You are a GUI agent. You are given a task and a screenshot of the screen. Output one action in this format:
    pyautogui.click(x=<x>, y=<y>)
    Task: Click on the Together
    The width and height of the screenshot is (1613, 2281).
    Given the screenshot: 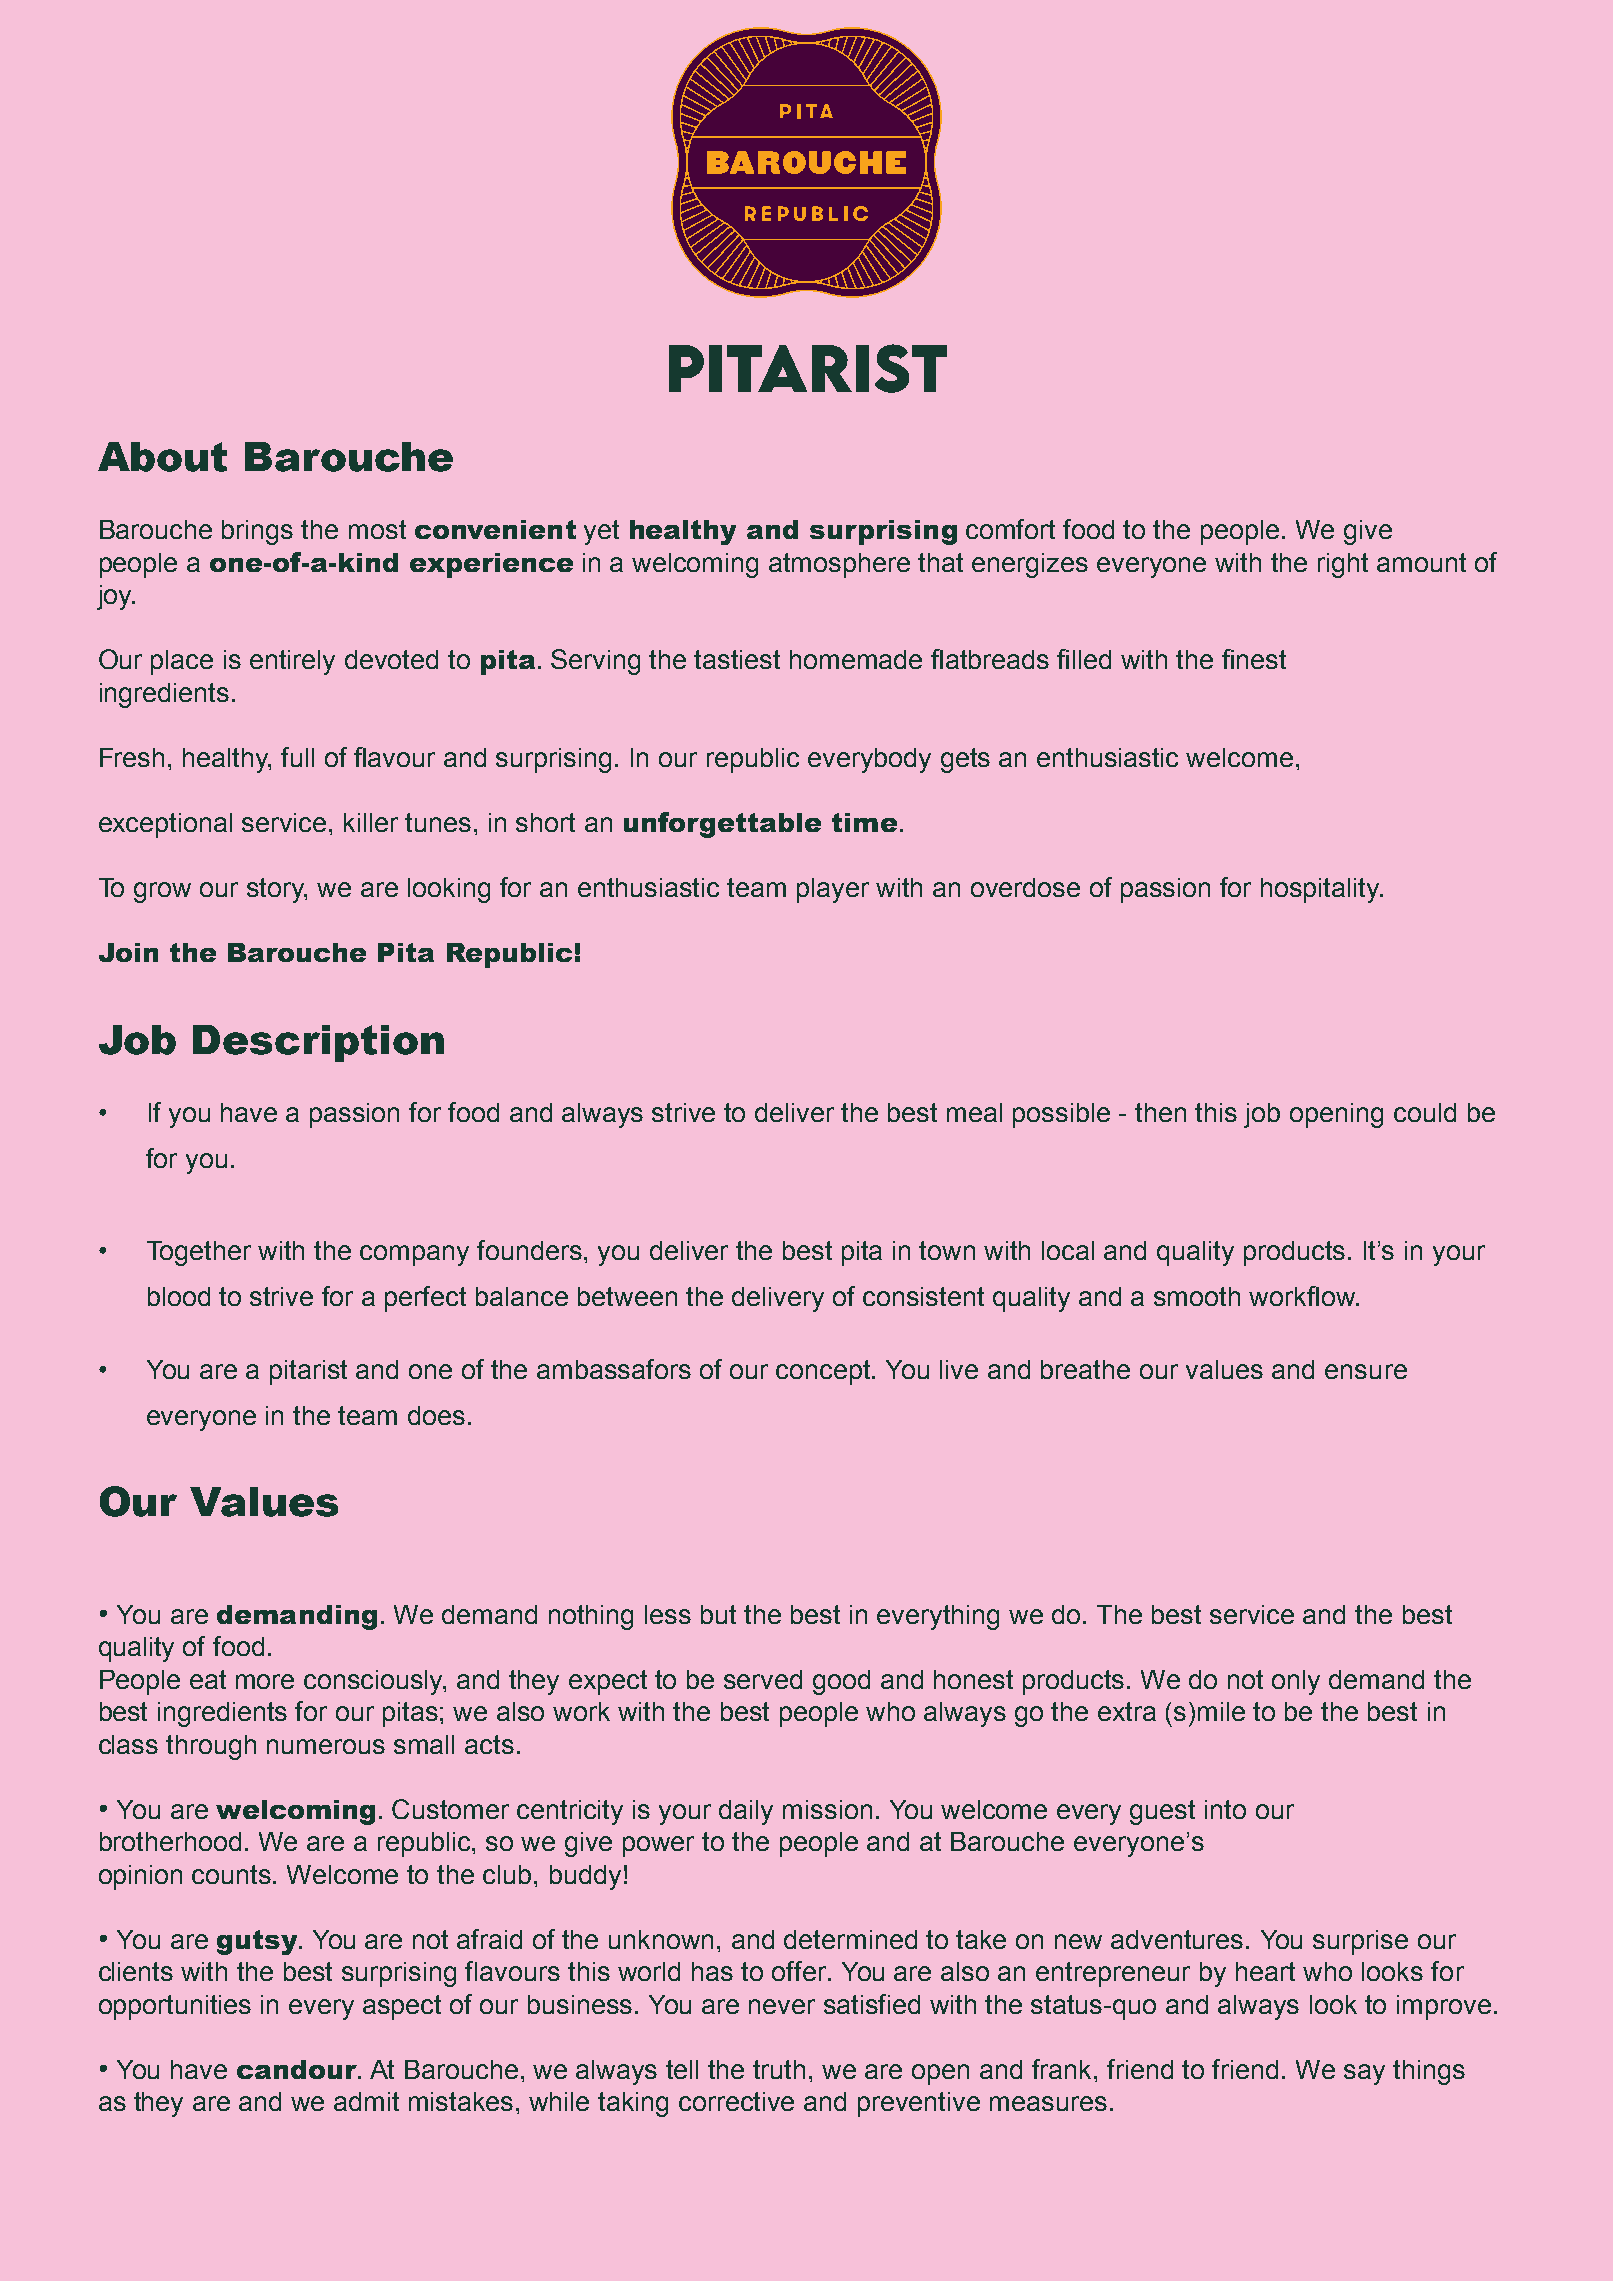 What is the action you would take?
    pyautogui.click(x=199, y=1253)
